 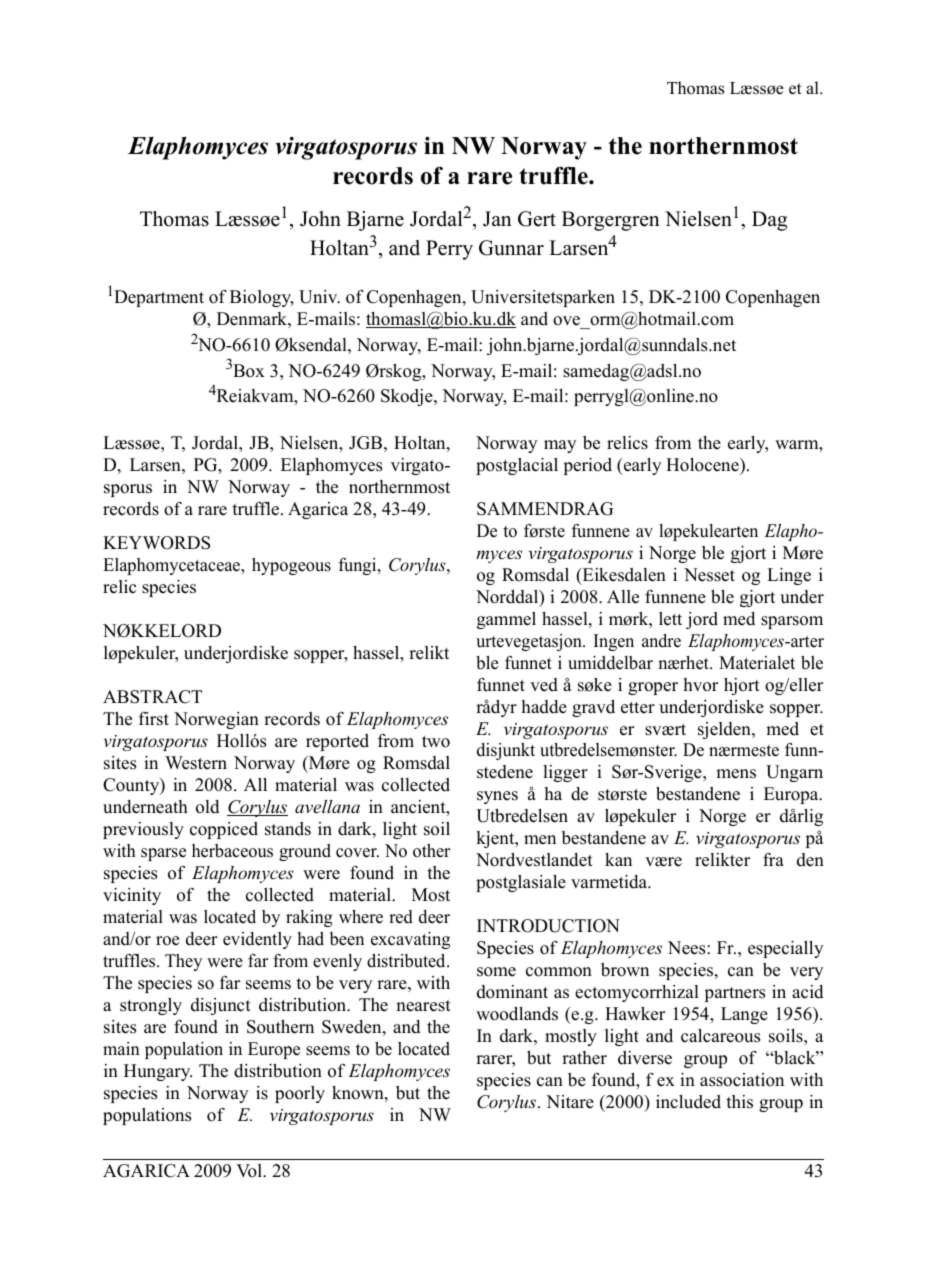 What do you see at coordinates (703, 465) in the screenshot?
I see `Holocene` at bounding box center [703, 465].
